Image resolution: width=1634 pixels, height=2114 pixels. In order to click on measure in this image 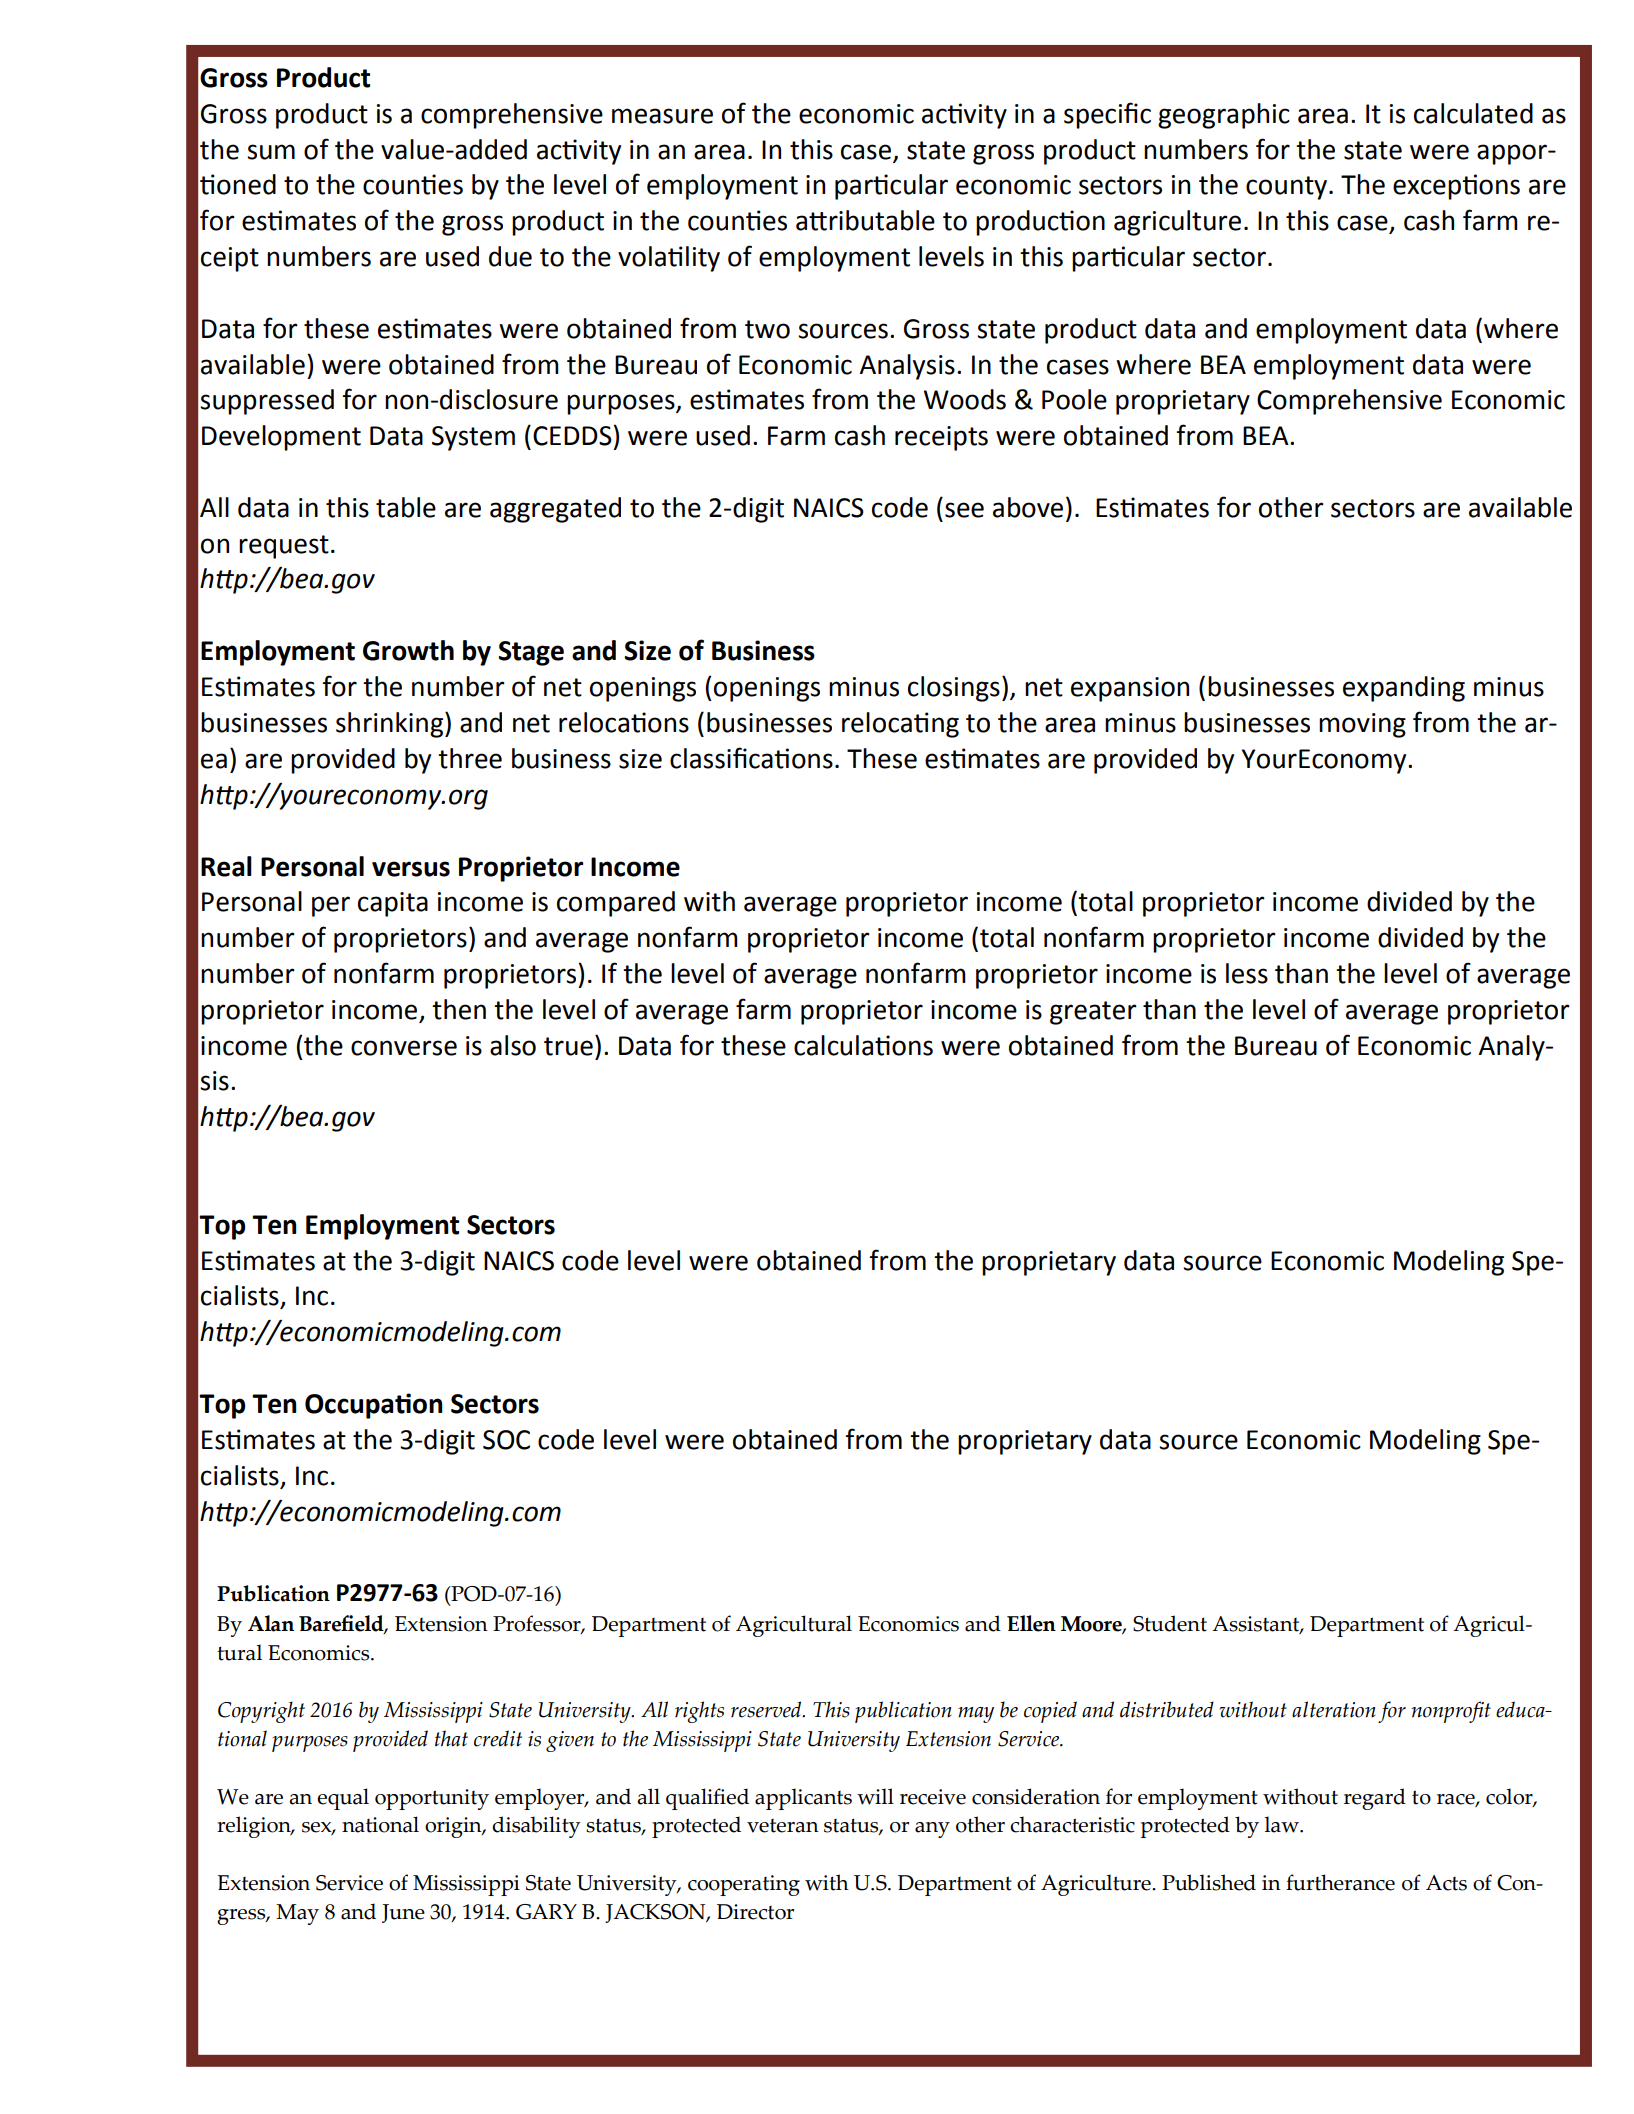, I will do `click(662, 116)`.
